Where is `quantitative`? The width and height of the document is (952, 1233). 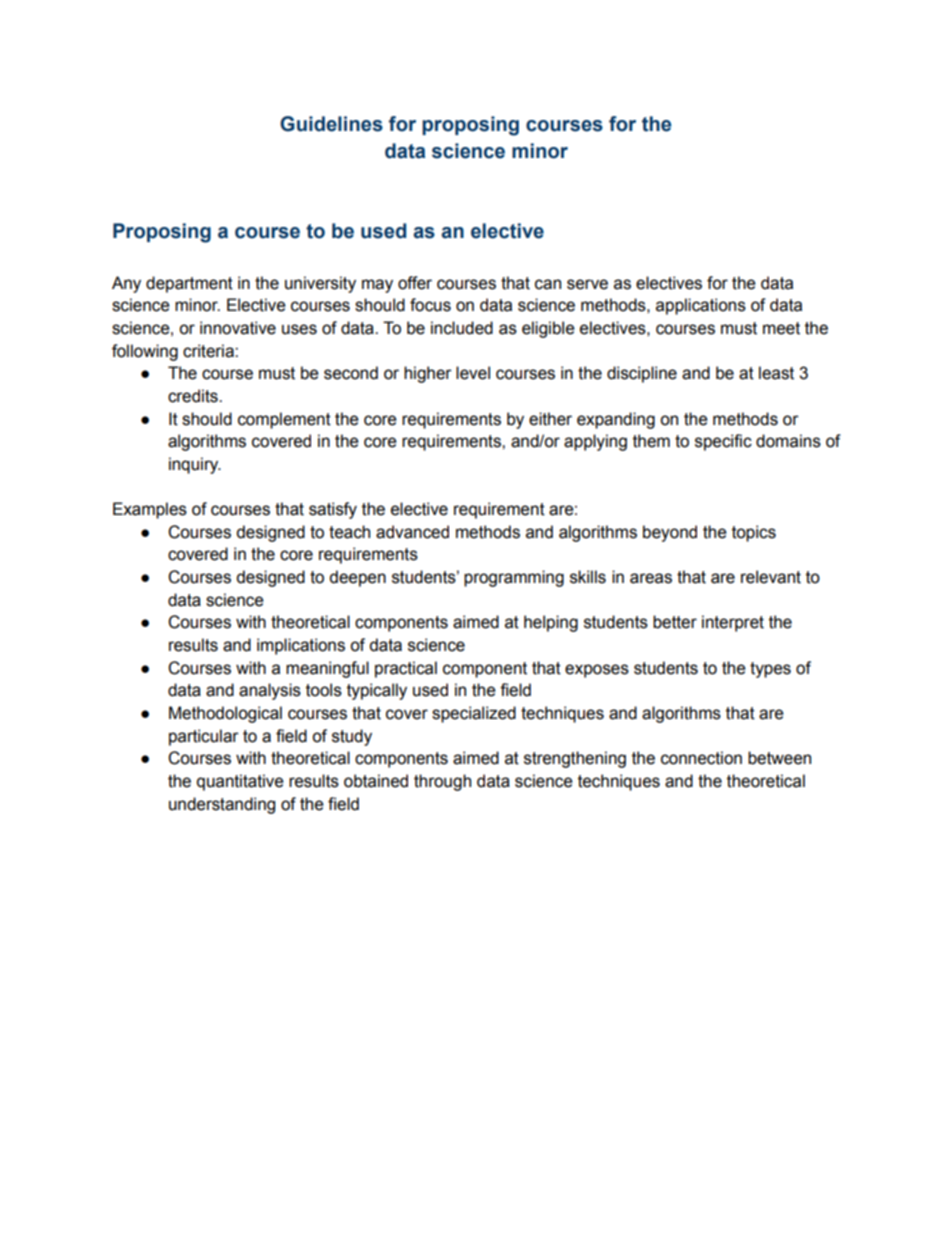
quantitative is located at coordinates (240, 782).
